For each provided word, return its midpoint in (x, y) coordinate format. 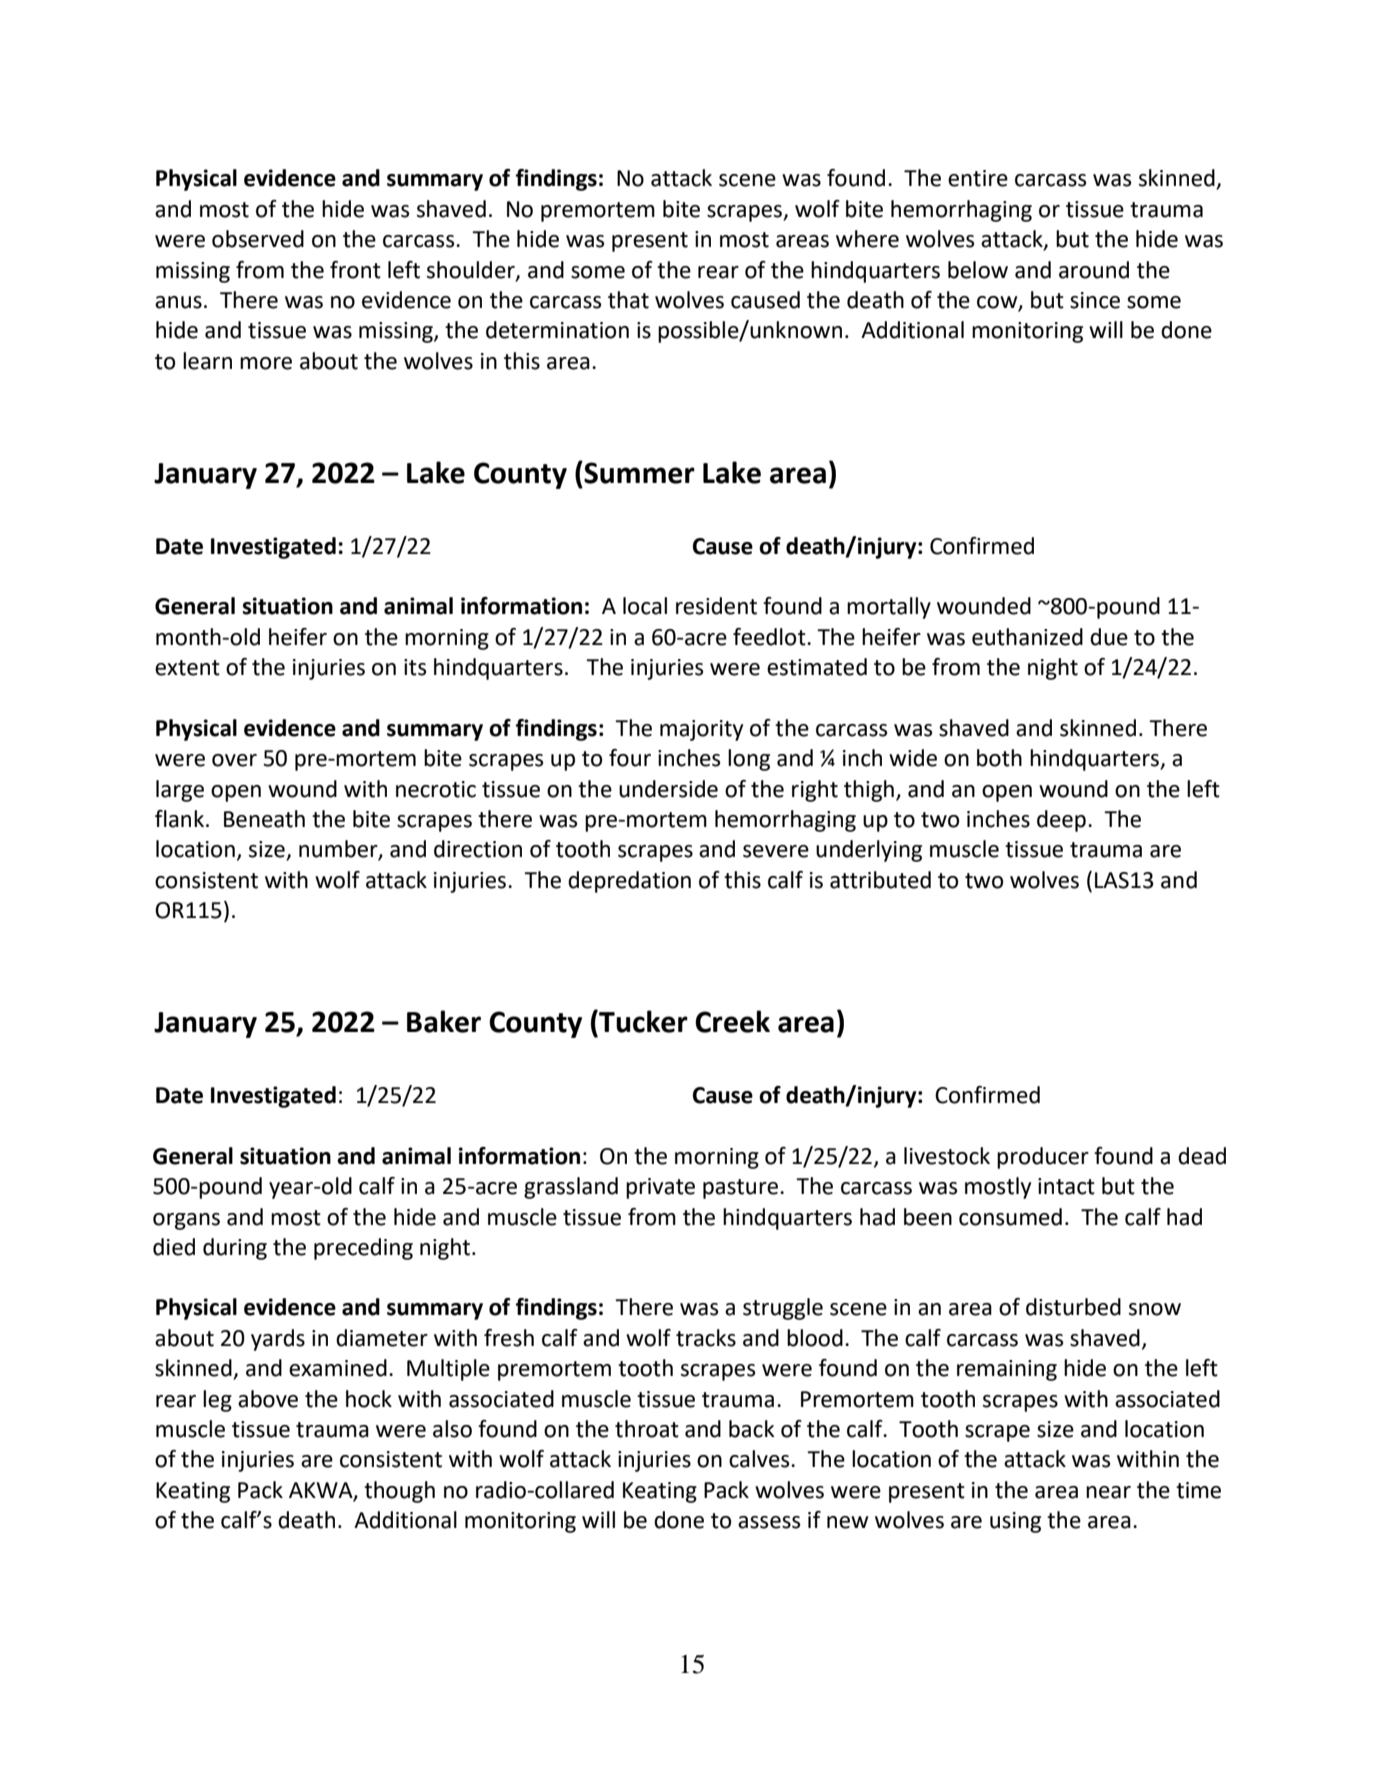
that (628, 300)
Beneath (264, 819)
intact (1066, 1186)
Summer (638, 472)
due (1109, 637)
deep (1061, 821)
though (399, 1492)
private (660, 1188)
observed (258, 239)
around (1094, 270)
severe (776, 851)
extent (187, 668)
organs (186, 1221)
